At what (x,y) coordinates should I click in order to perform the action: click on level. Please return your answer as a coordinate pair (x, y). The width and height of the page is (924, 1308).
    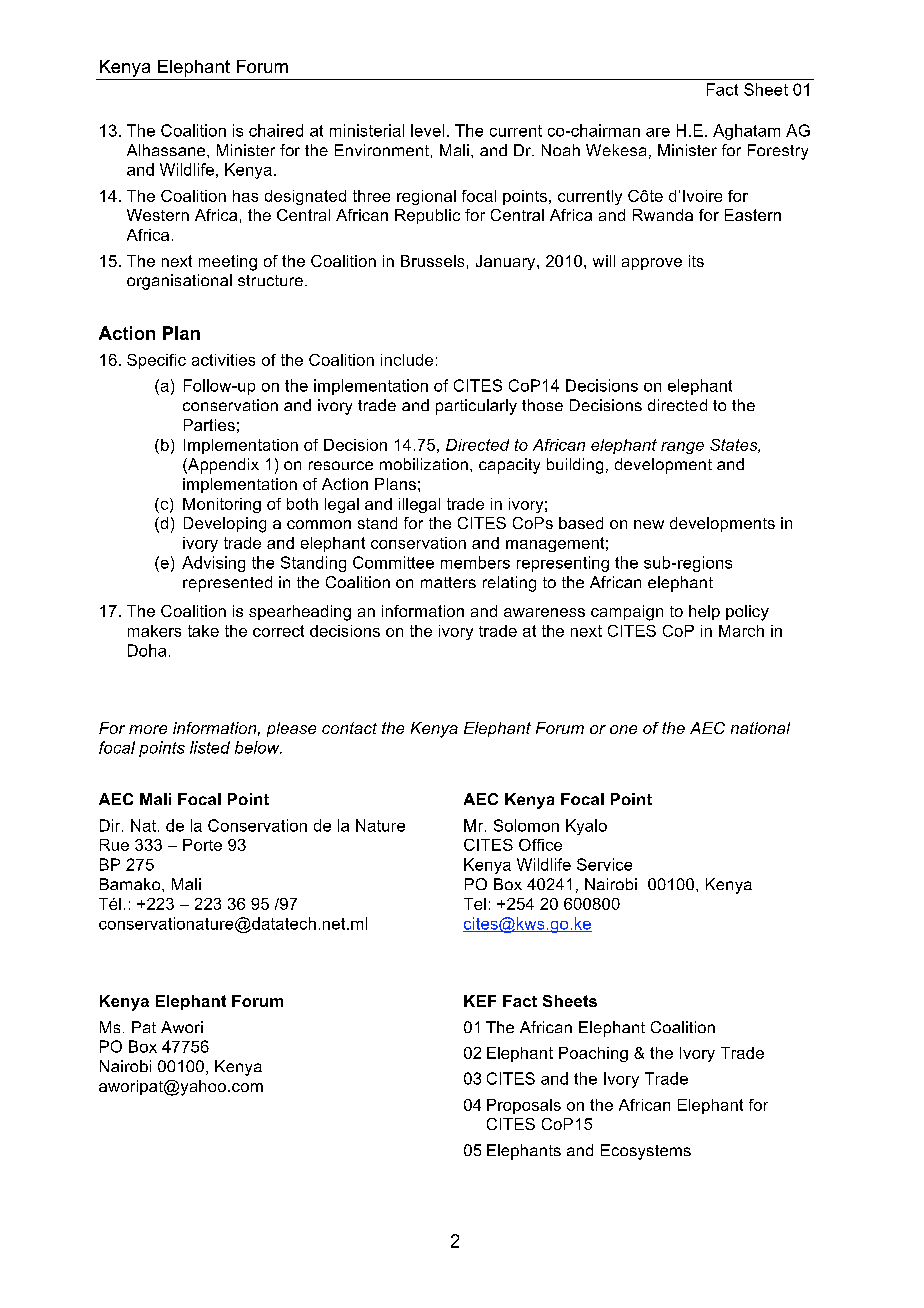
    Looking at the image, I should click on (427, 130).
